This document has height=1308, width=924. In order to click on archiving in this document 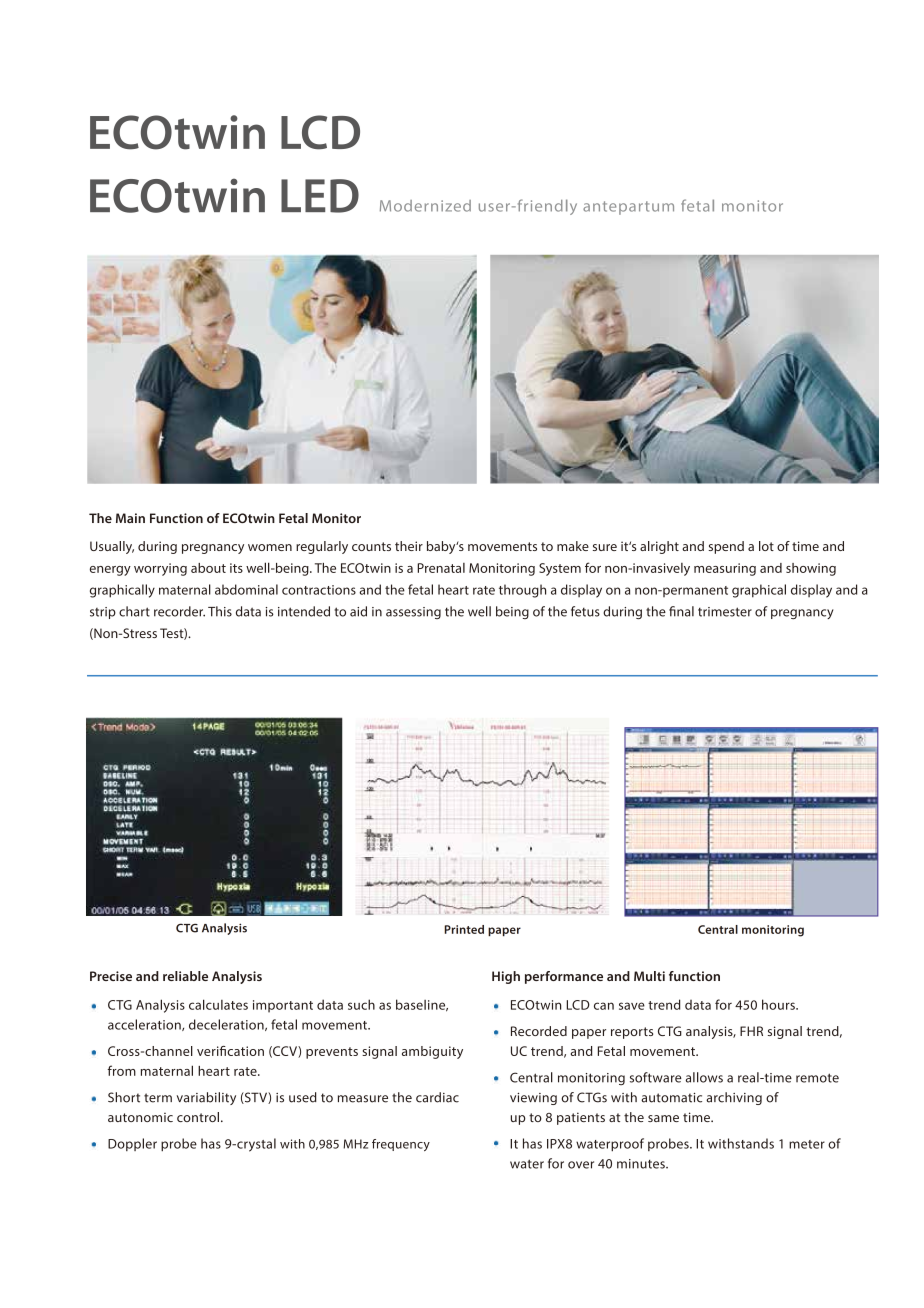, I will do `click(734, 1098)`.
